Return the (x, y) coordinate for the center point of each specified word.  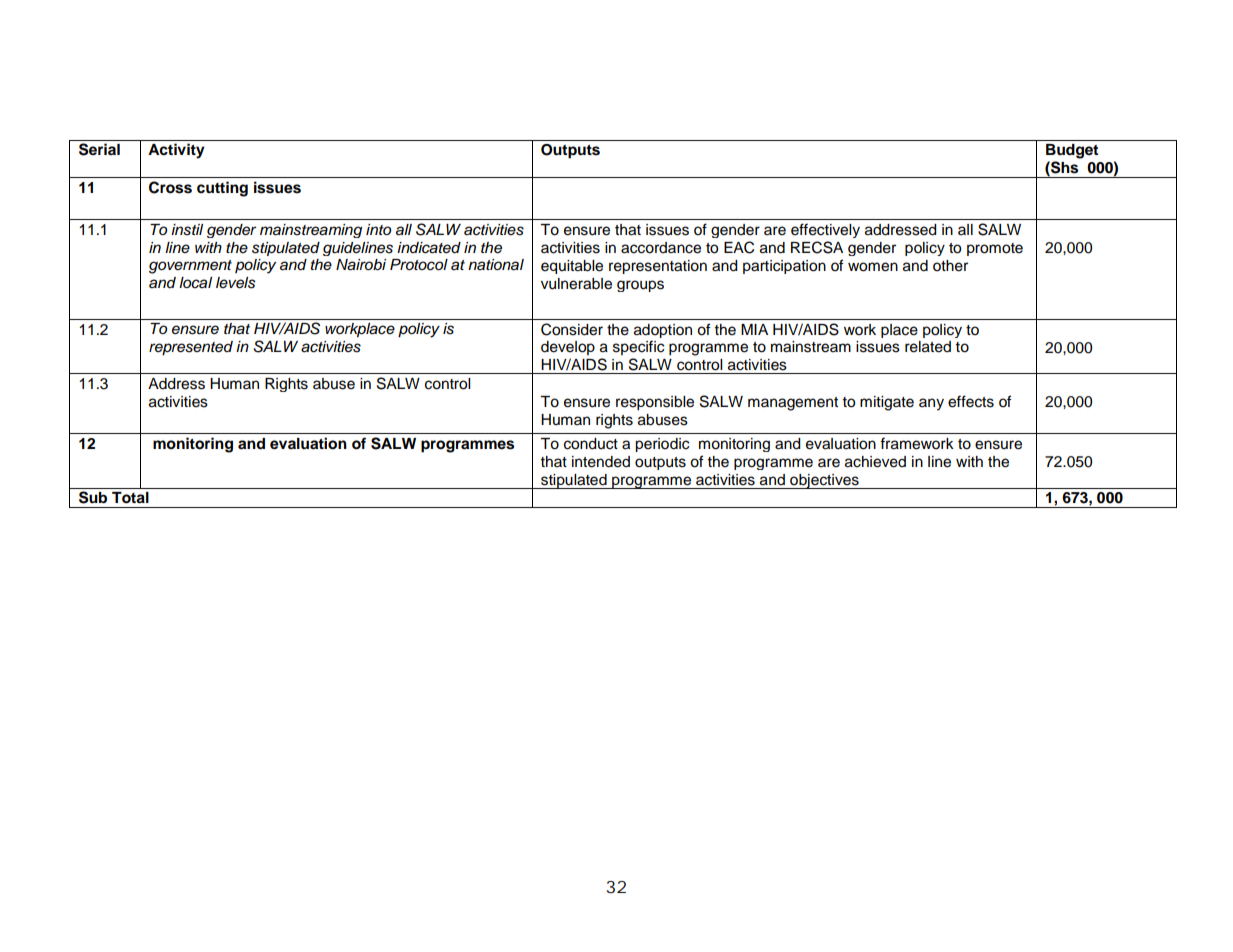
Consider (572, 329)
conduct (591, 444)
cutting (222, 189)
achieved (875, 462)
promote (995, 249)
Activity (176, 151)
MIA (754, 329)
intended (601, 462)
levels (236, 283)
